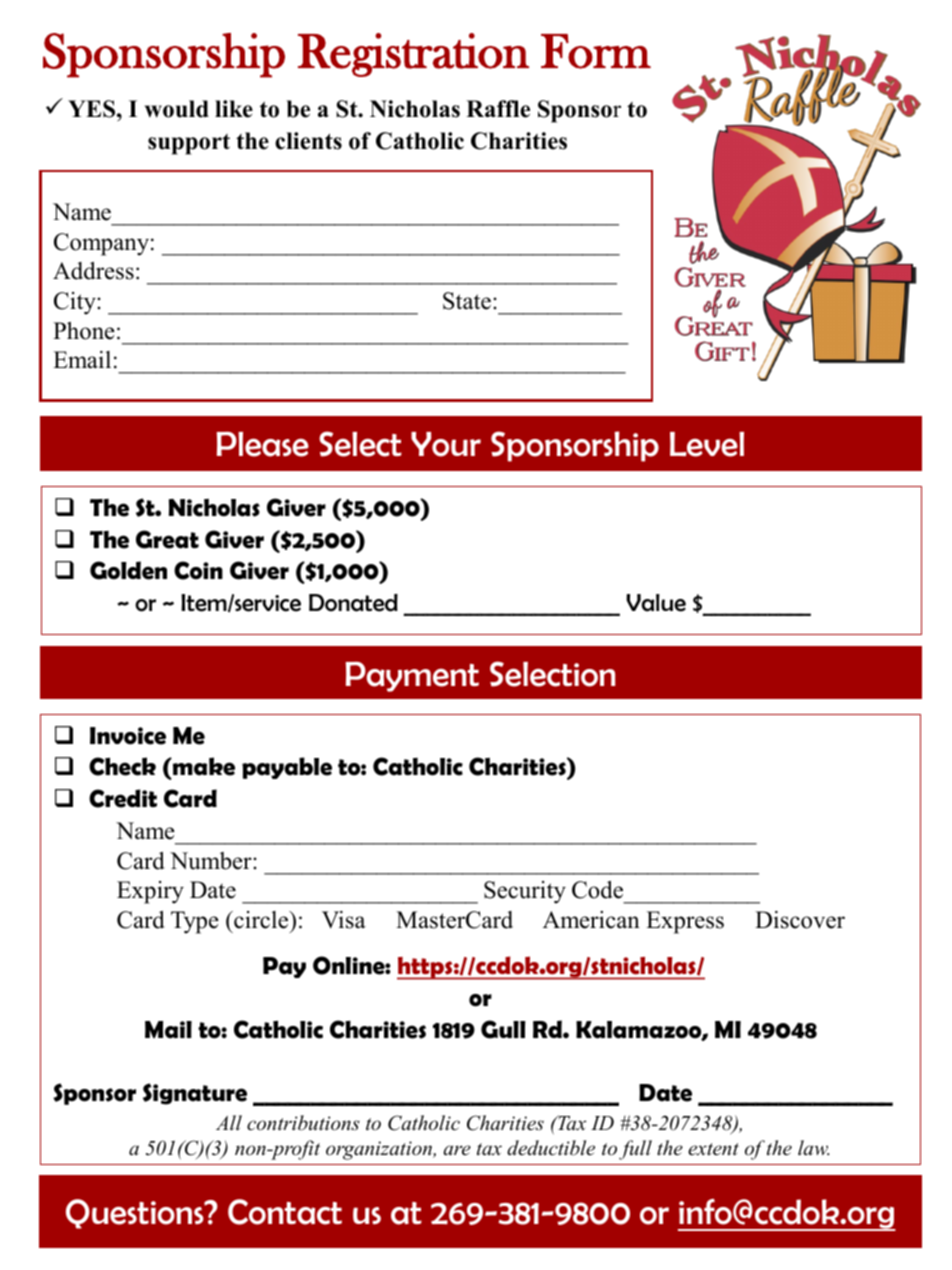 The image size is (952, 1270). I want to click on Payment, so click(412, 677).
